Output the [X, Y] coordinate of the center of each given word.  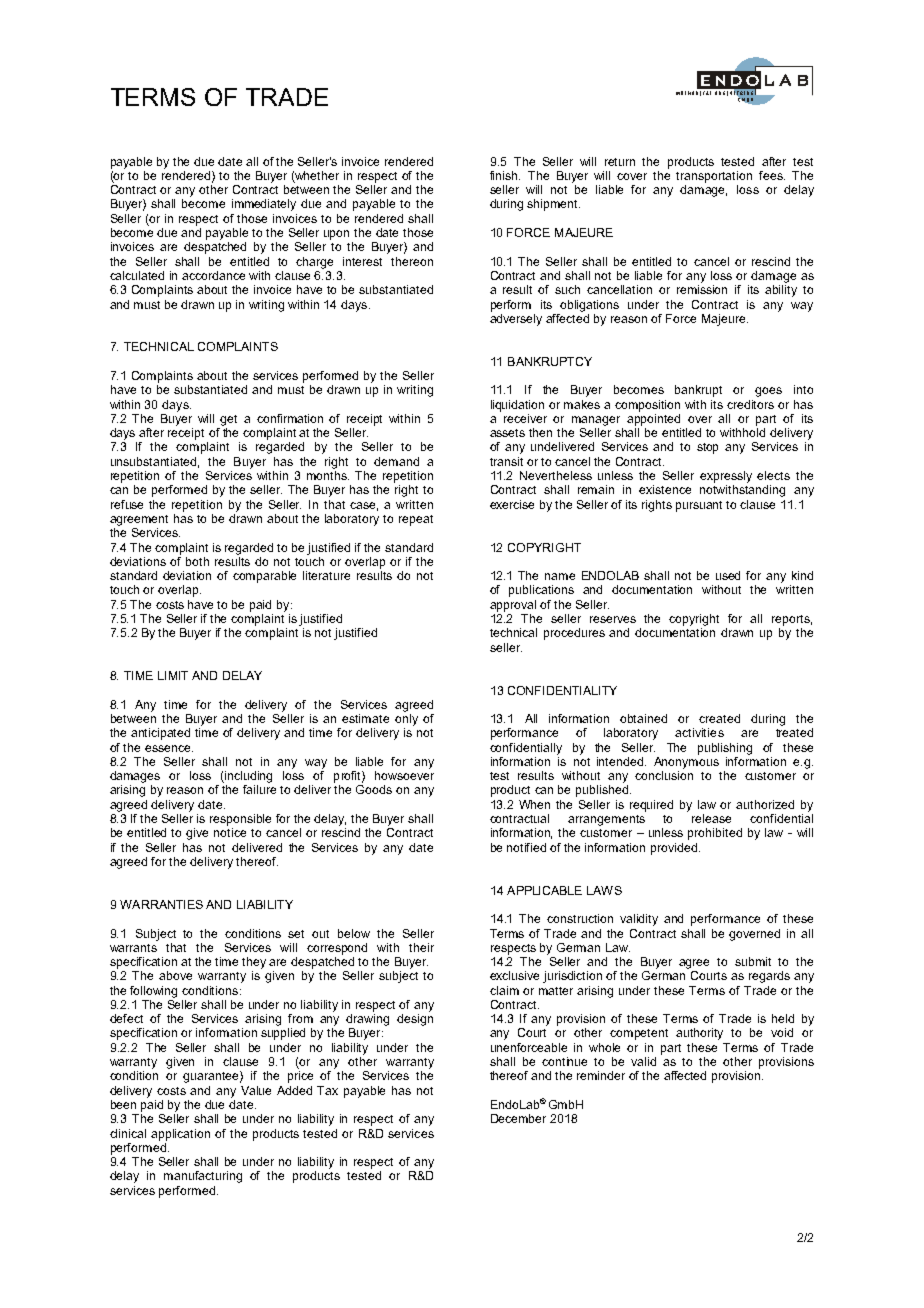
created [719, 718]
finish [505, 175]
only [406, 720]
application [180, 1135]
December [518, 1118]
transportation [714, 177]
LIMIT [173, 675]
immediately [264, 205]
